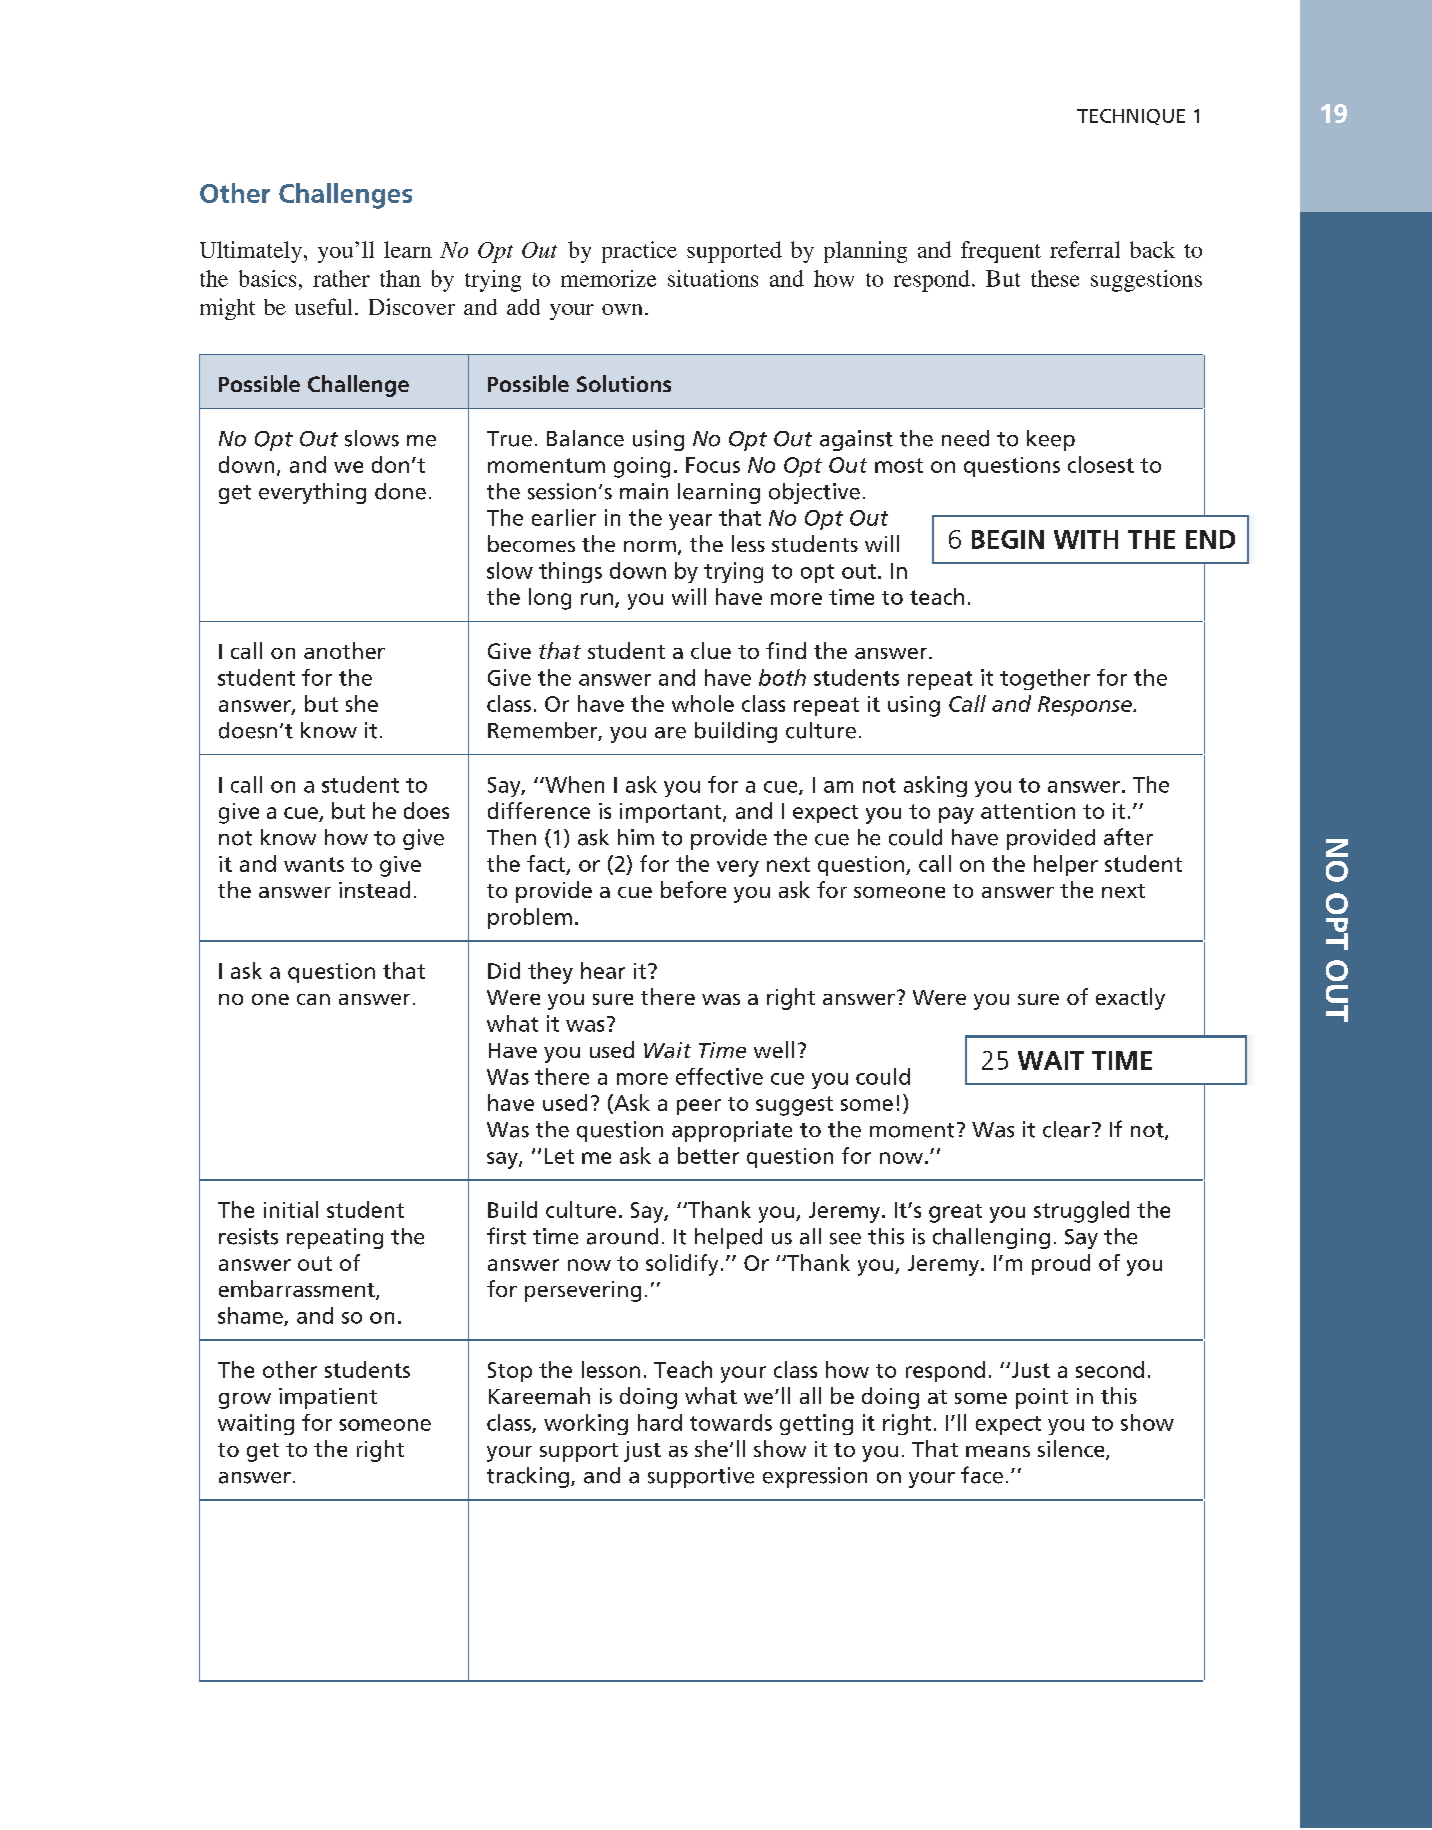 This image has width=1432, height=1830. Describe the element at coordinates (1130, 999) in the image. I see `exactly` at that location.
